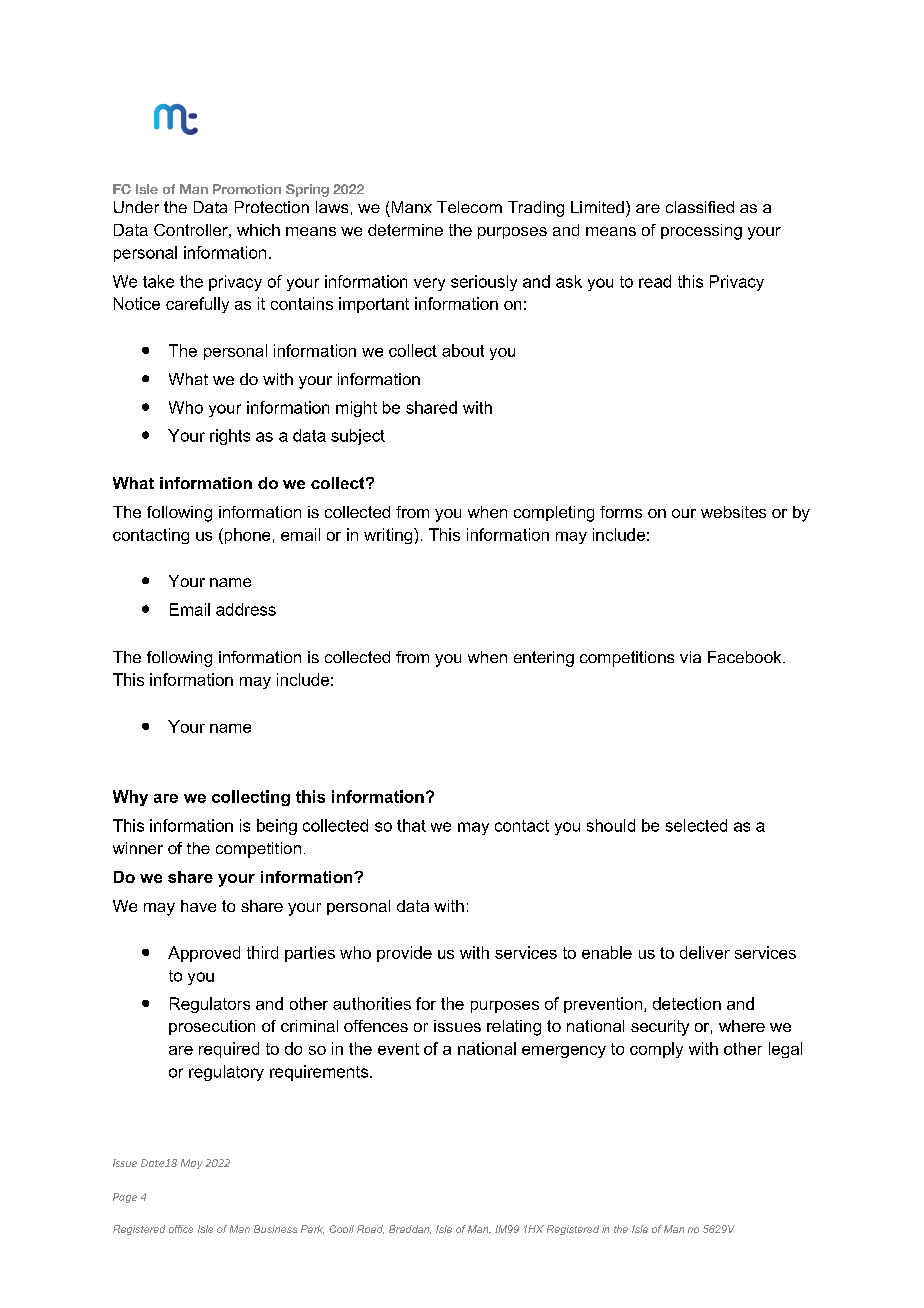 This document has width=924, height=1308. Describe the element at coordinates (246, 609) in the document. I see `address` at that location.
